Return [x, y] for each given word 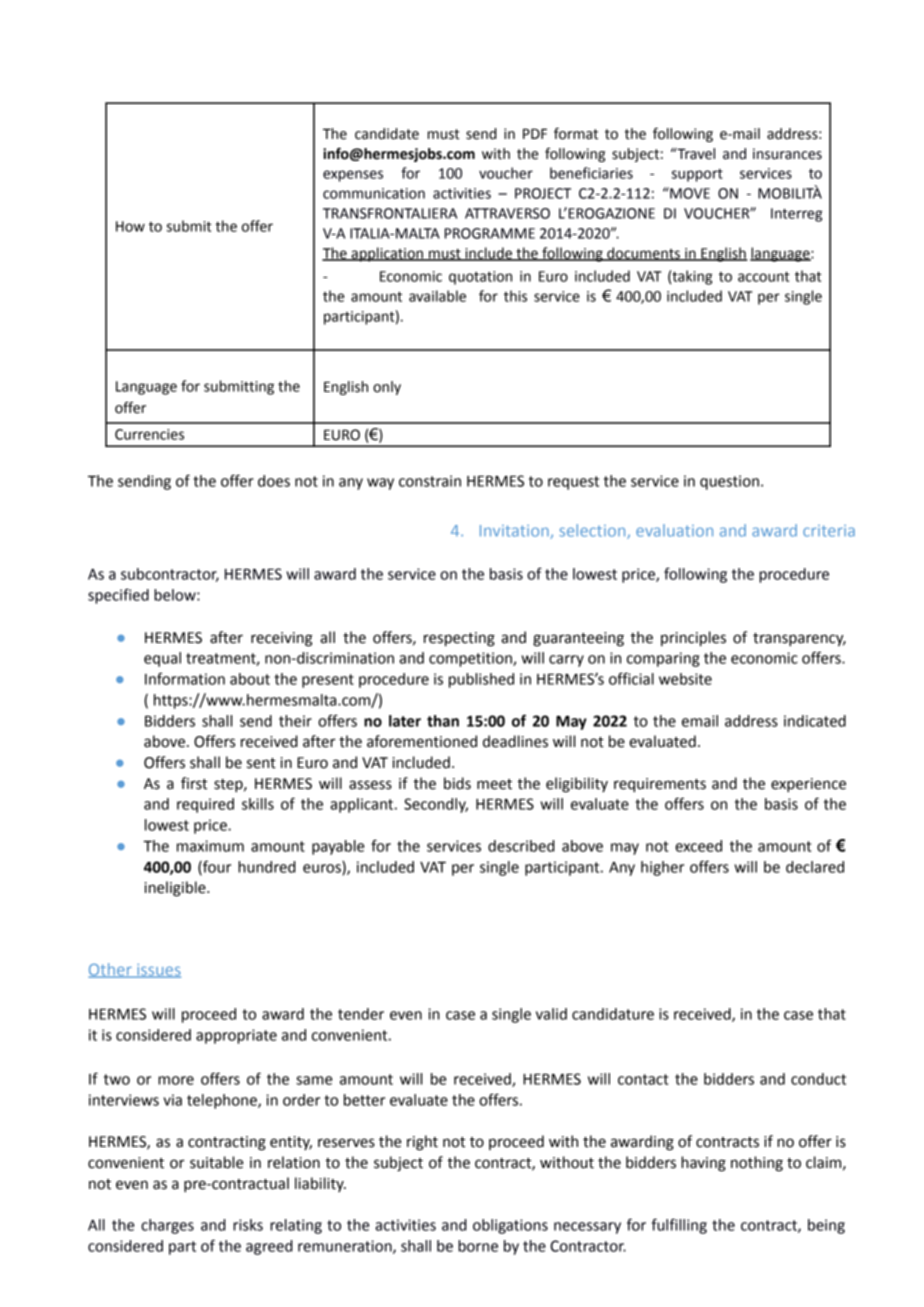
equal [162, 659]
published [481, 680]
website [685, 679]
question [729, 482]
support [697, 175]
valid [551, 1014]
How [130, 226]
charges [167, 1226]
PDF [535, 133]
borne [478, 1246]
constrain [430, 481]
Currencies [149, 434]
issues [158, 971]
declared [815, 867]
